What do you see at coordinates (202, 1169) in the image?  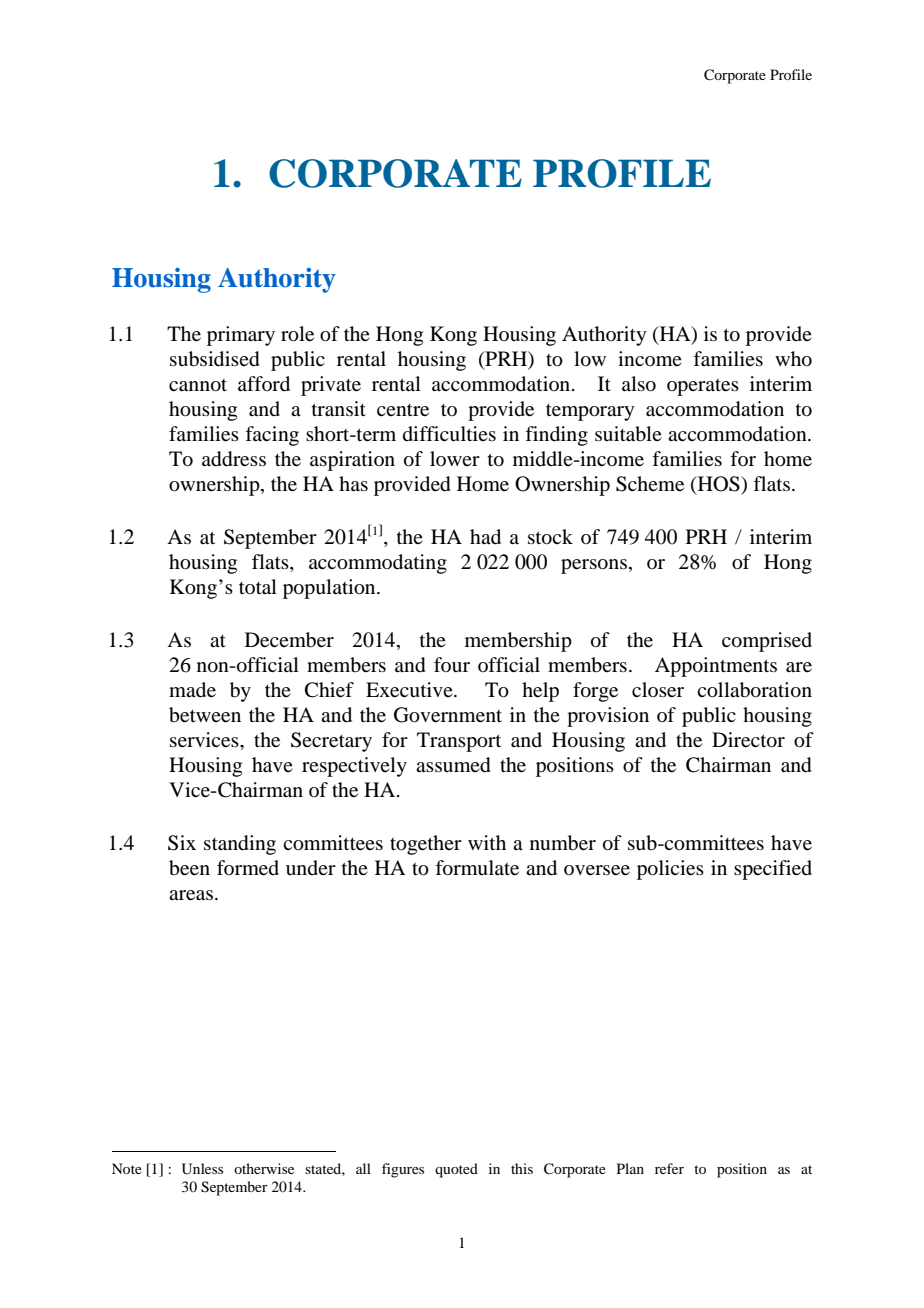 I see `Unless` at bounding box center [202, 1169].
